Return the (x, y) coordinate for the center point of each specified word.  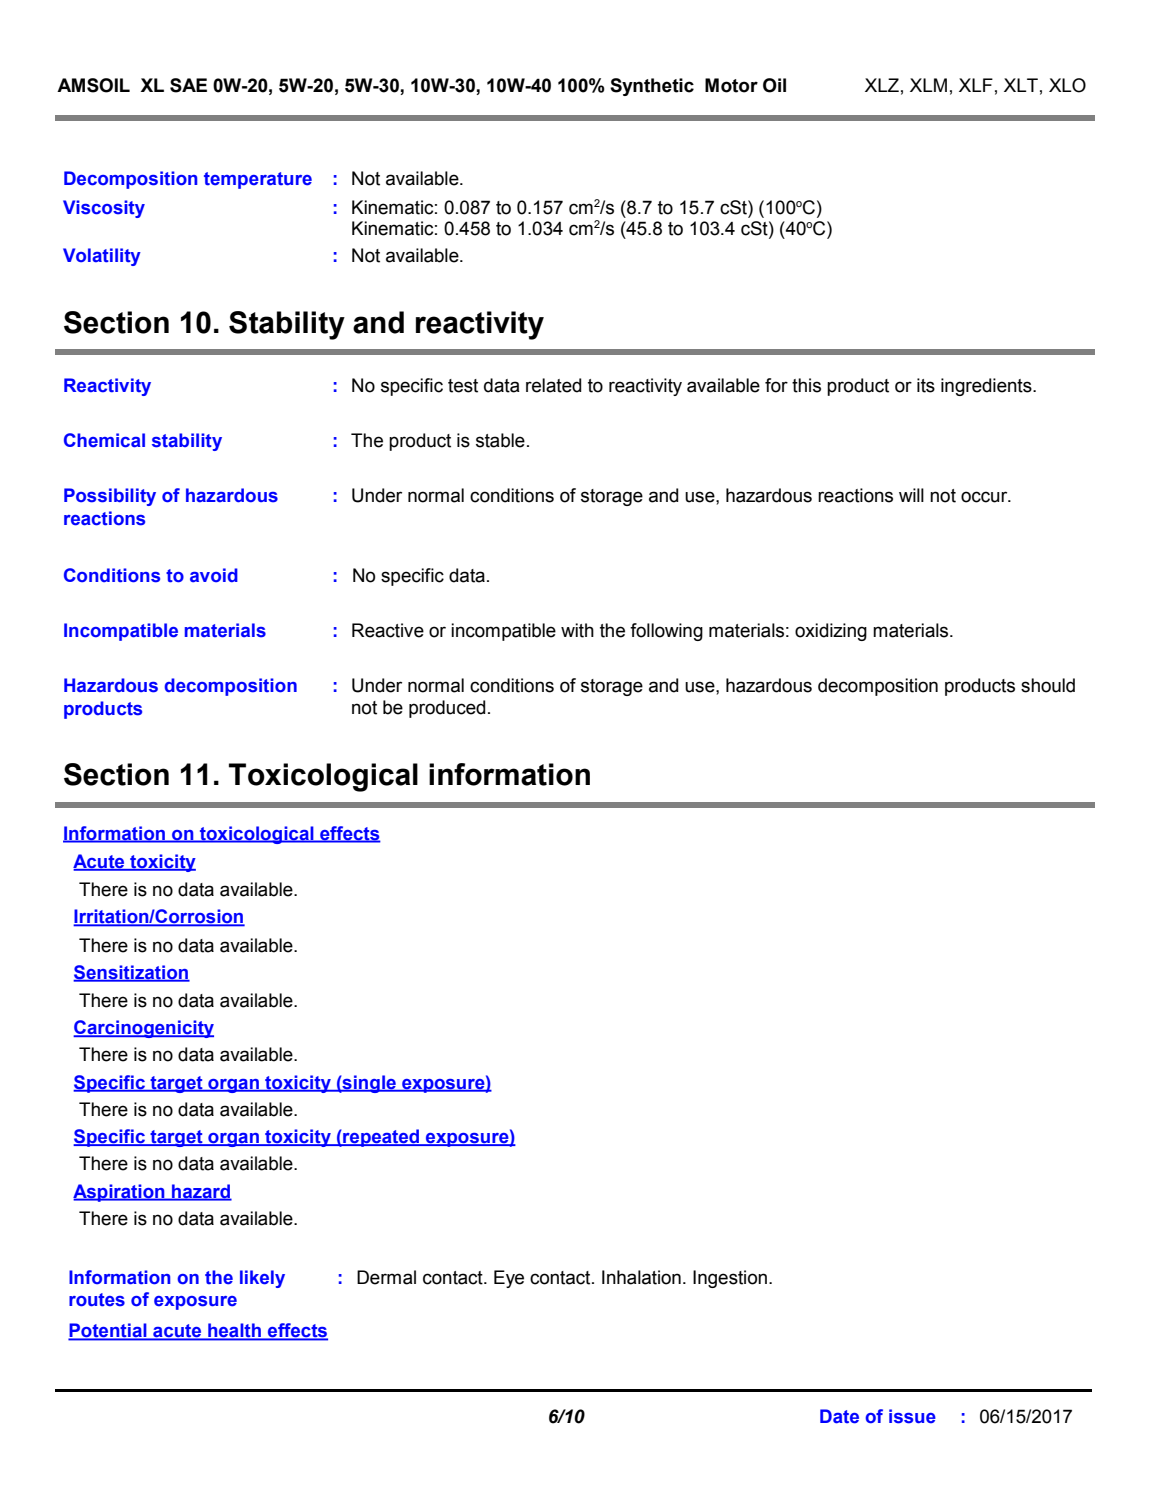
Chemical (104, 440)
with (577, 630)
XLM (928, 85)
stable (500, 440)
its (926, 385)
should (1048, 685)
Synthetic (652, 87)
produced (447, 709)
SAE (188, 85)
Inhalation (641, 1277)
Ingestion (730, 1279)
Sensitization (131, 973)
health (234, 1331)
